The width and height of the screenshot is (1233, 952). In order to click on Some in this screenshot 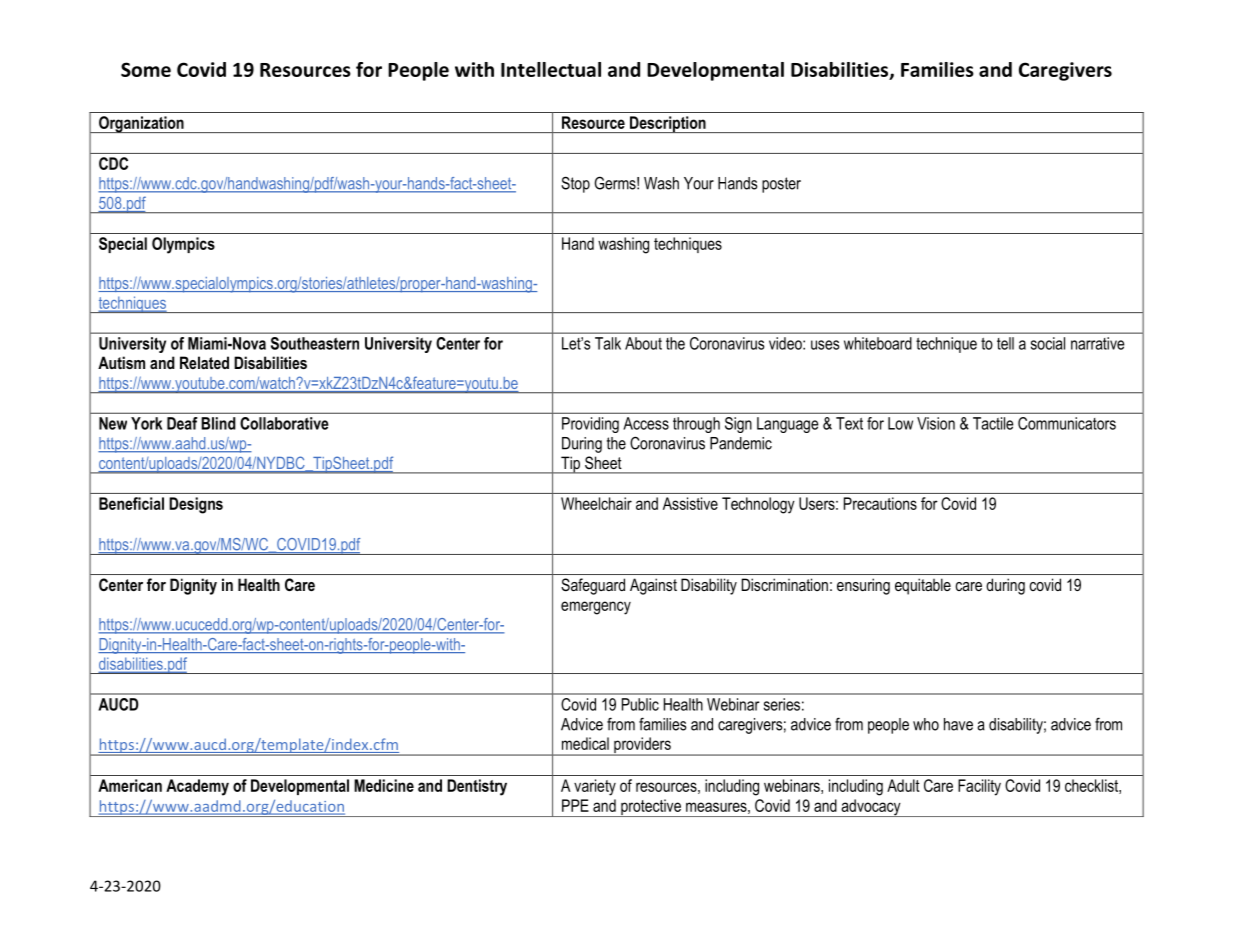, I will do `click(146, 69)`.
